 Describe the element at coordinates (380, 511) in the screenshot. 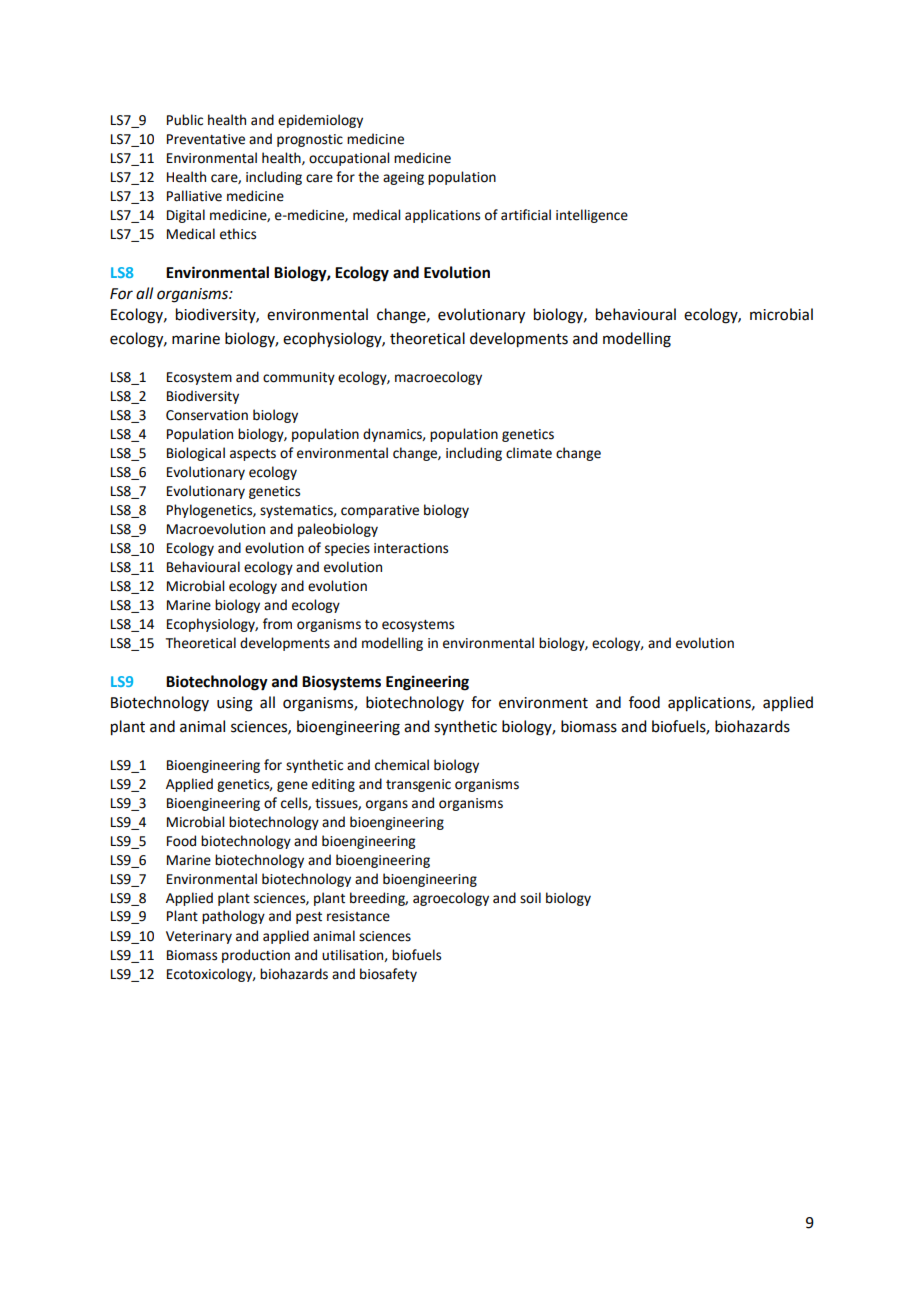

I see `comparative` at that location.
